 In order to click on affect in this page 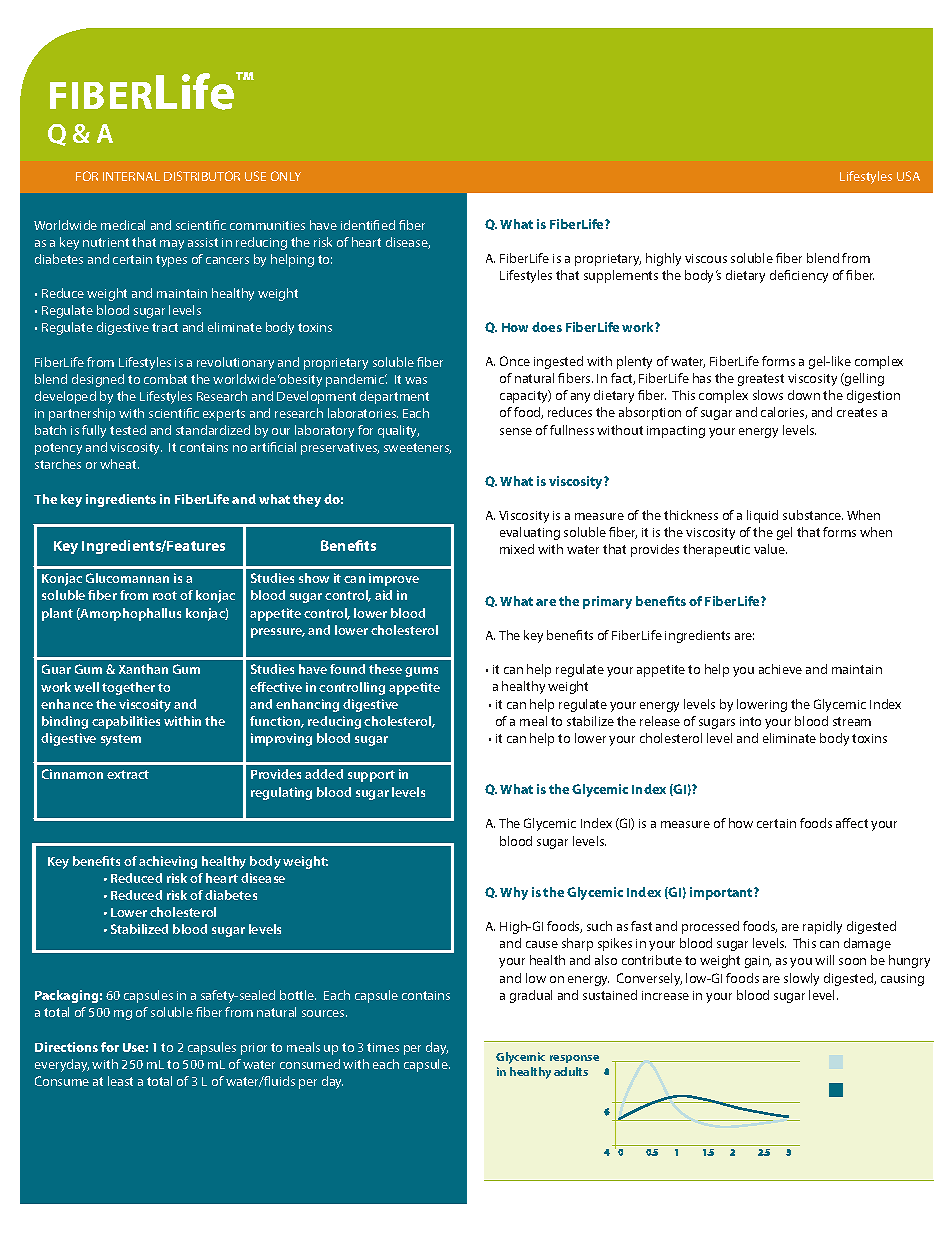, I will do `click(852, 823)`.
